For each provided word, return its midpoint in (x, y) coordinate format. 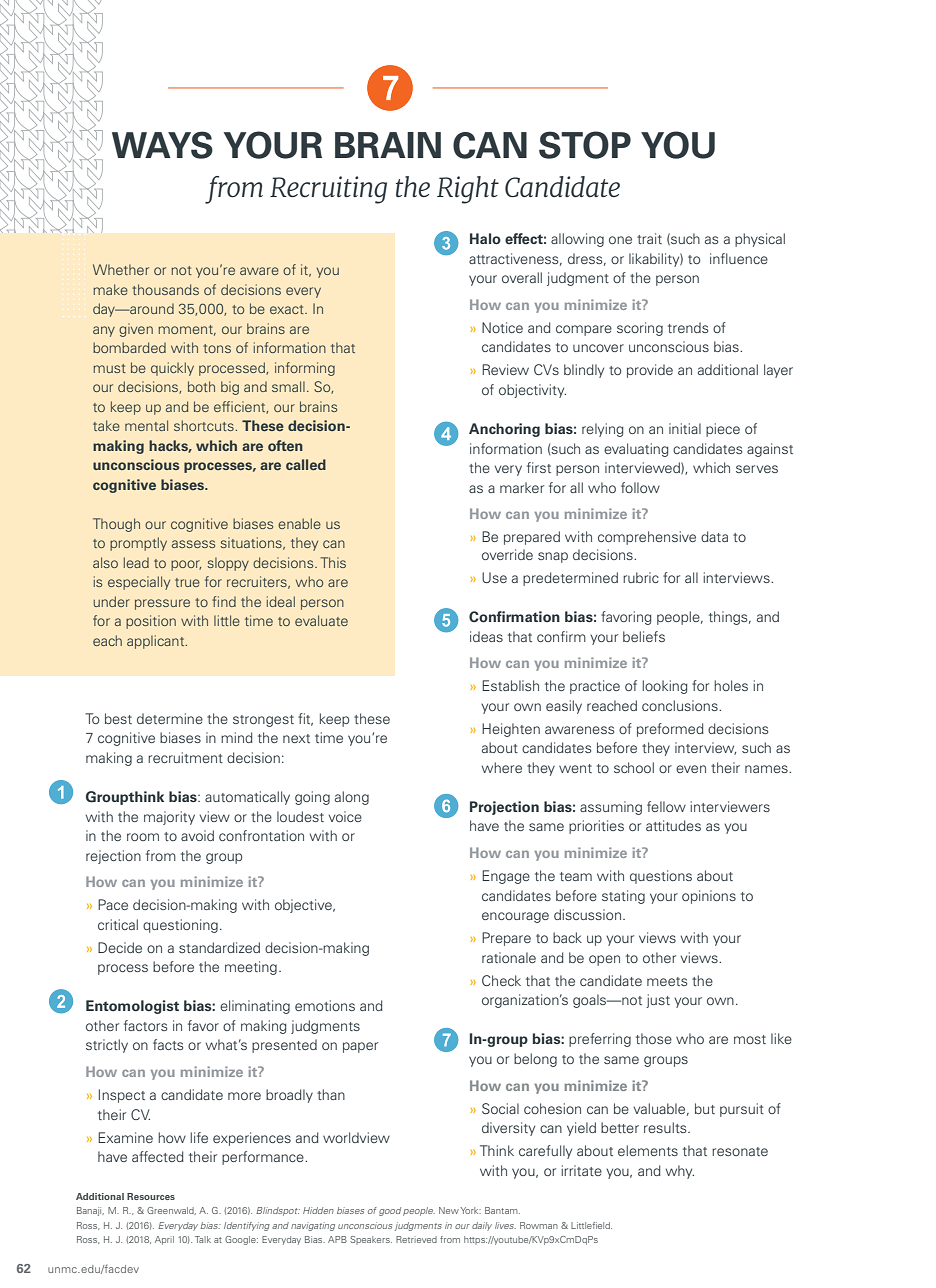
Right (468, 190)
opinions (709, 897)
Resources (151, 1196)
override (507, 554)
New (449, 1210)
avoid (197, 835)
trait (649, 238)
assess (193, 544)
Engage (506, 877)
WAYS (162, 145)
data (714, 536)
